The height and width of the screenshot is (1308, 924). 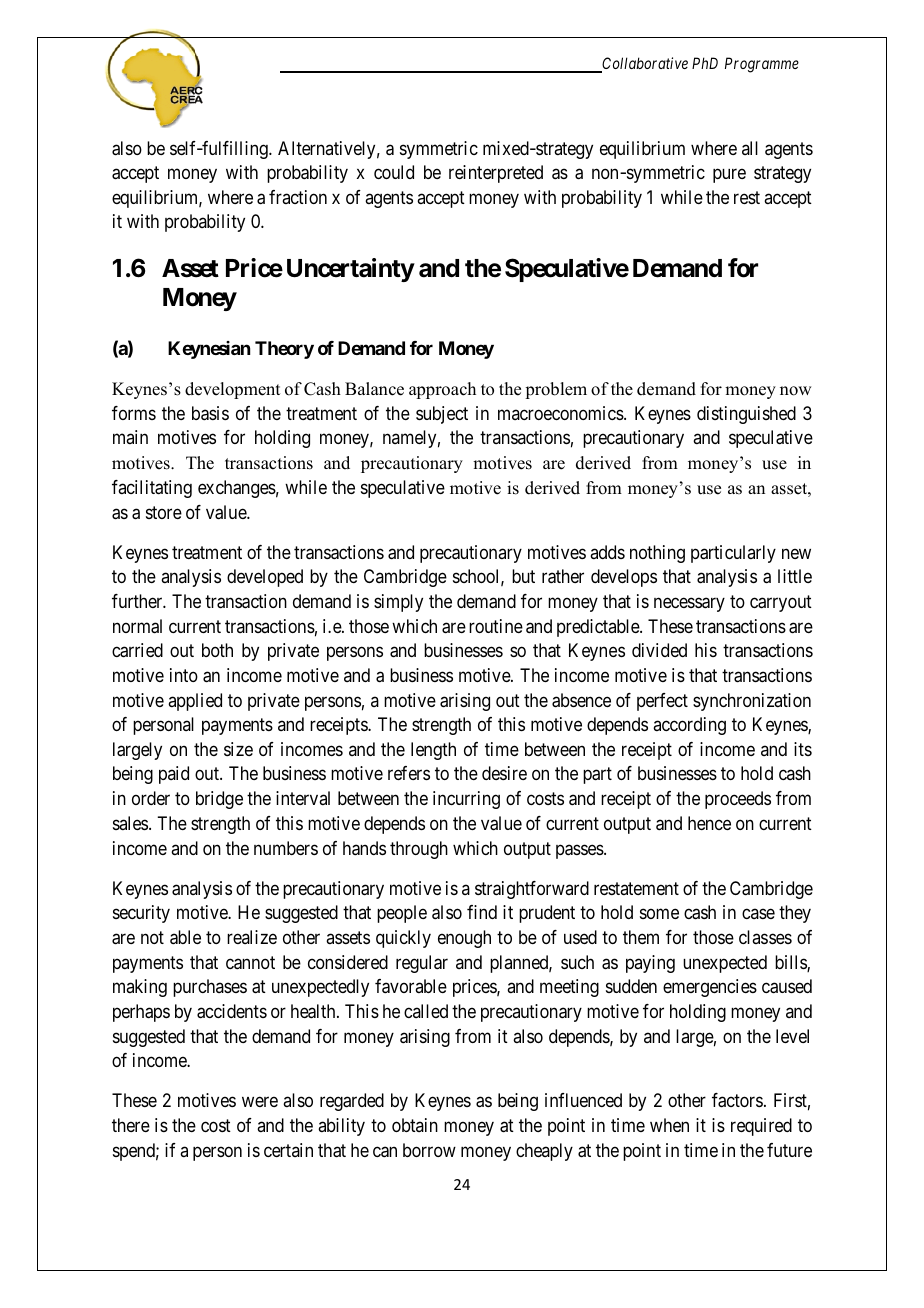 What do you see at coordinates (284, 350) in the screenshot?
I see `Theory` at bounding box center [284, 350].
